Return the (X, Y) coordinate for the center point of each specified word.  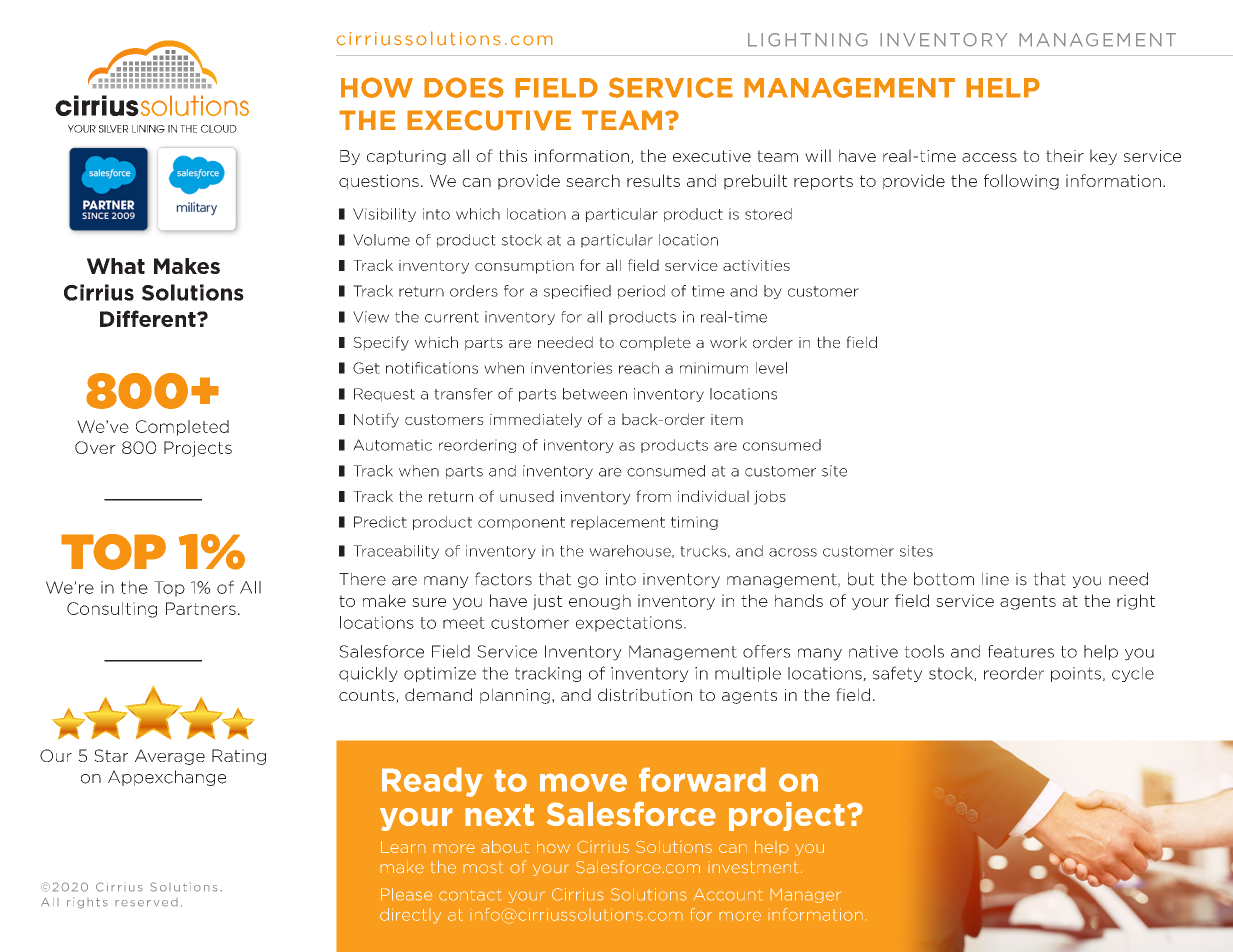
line (995, 579)
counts (368, 696)
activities (756, 265)
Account (728, 894)
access (989, 157)
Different (149, 318)
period (641, 292)
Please (406, 894)
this (513, 155)
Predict (380, 522)
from (653, 496)
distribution (645, 694)
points (1076, 674)
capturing (406, 157)
